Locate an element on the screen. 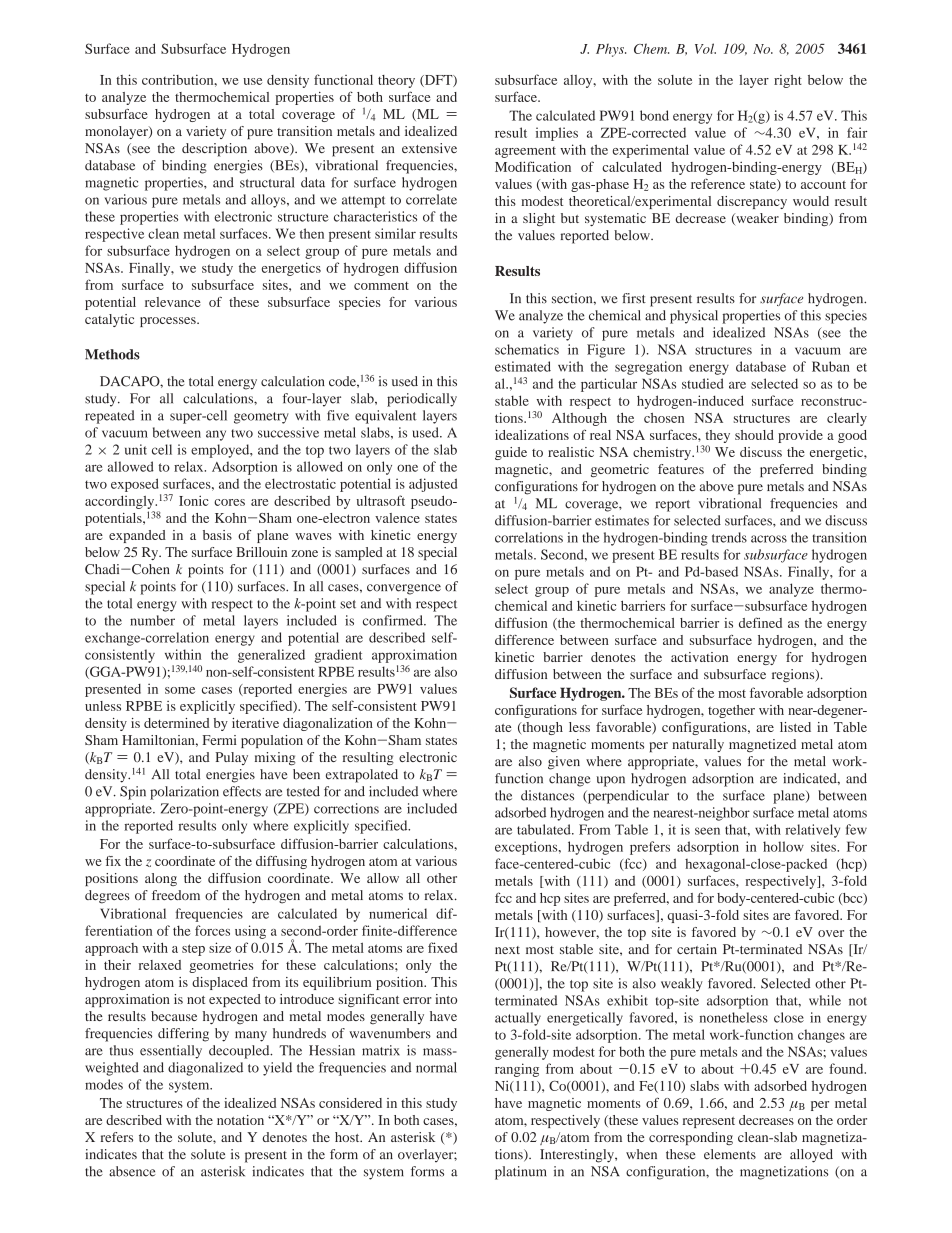 This screenshot has height=1233, width=952. certain is located at coordinates (697, 949).
